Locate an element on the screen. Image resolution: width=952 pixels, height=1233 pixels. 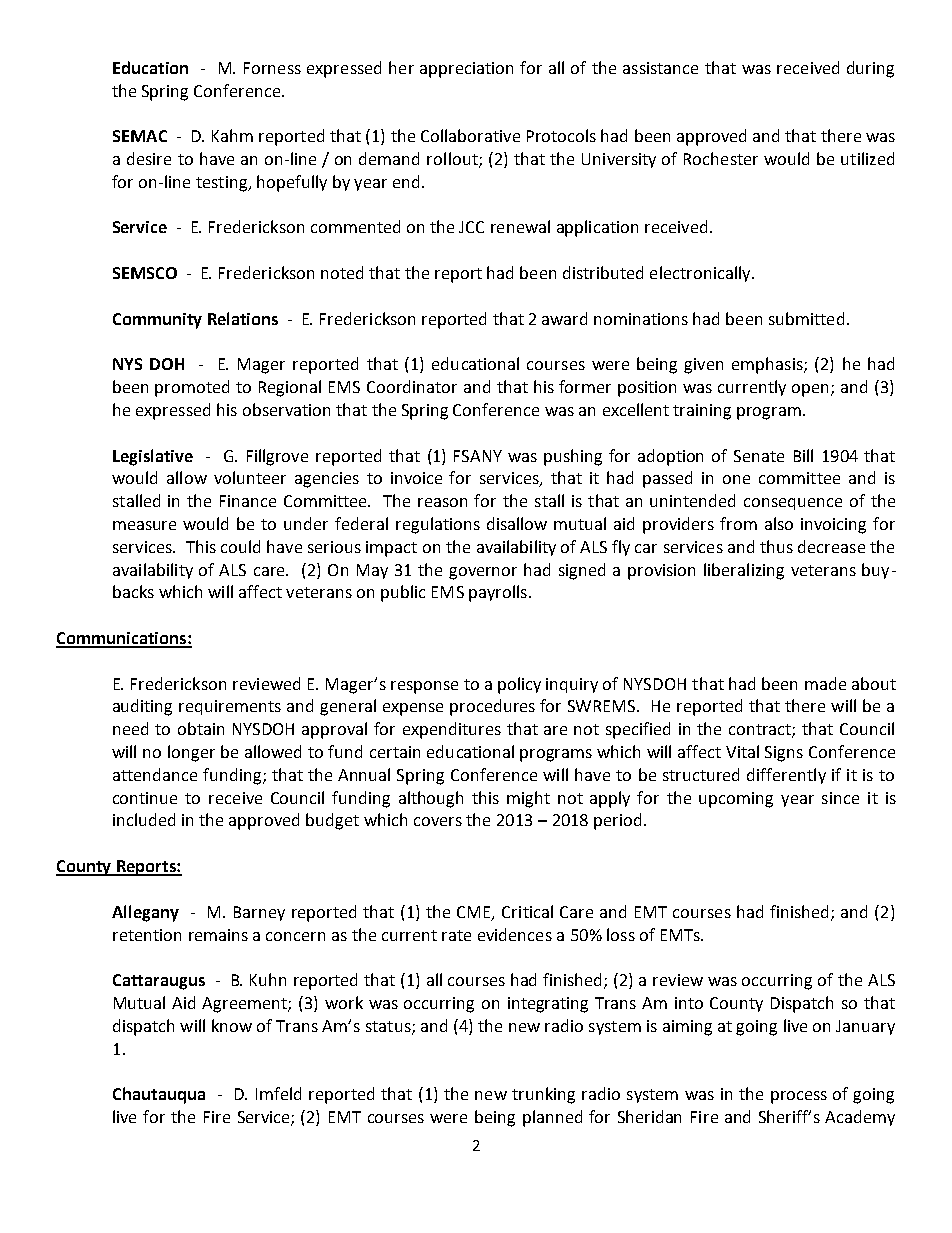
thus is located at coordinates (776, 546).
